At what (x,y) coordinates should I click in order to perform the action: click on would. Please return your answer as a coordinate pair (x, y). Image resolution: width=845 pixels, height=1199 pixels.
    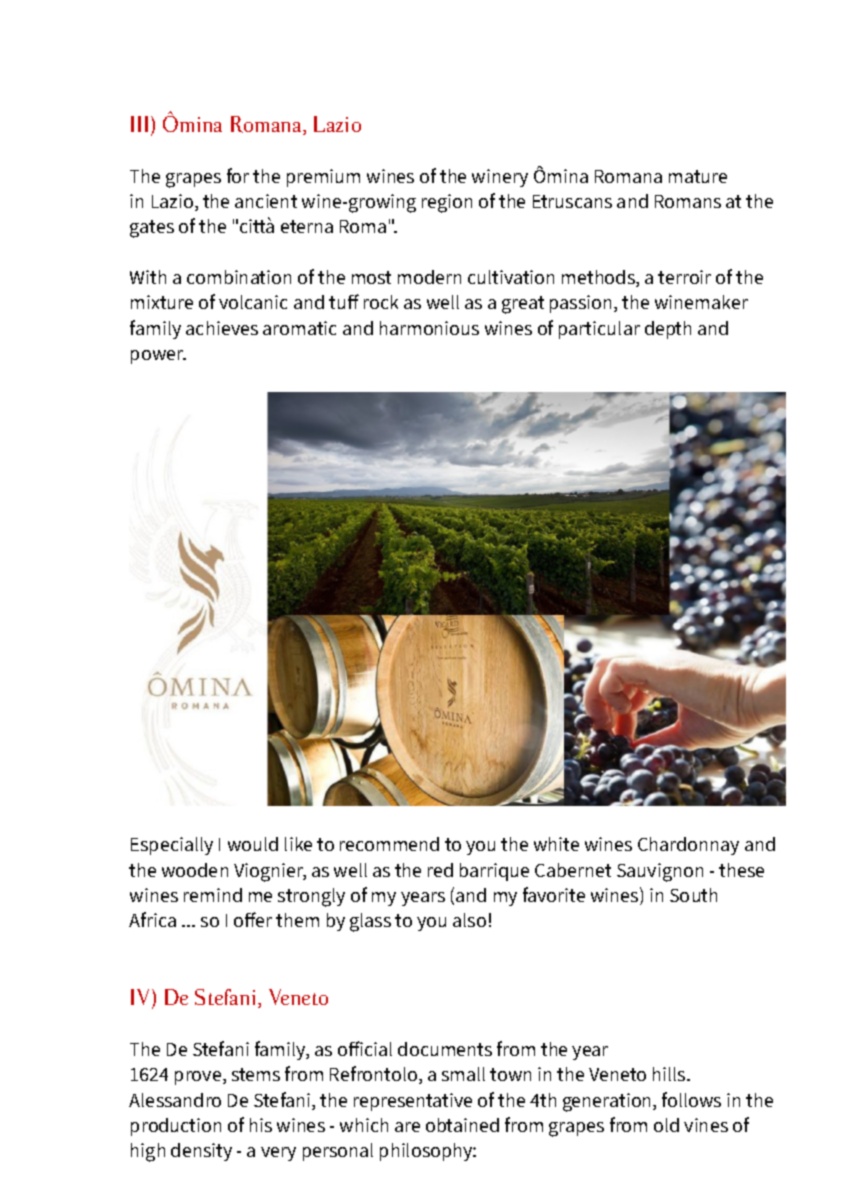
    Looking at the image, I should click on (253, 844).
